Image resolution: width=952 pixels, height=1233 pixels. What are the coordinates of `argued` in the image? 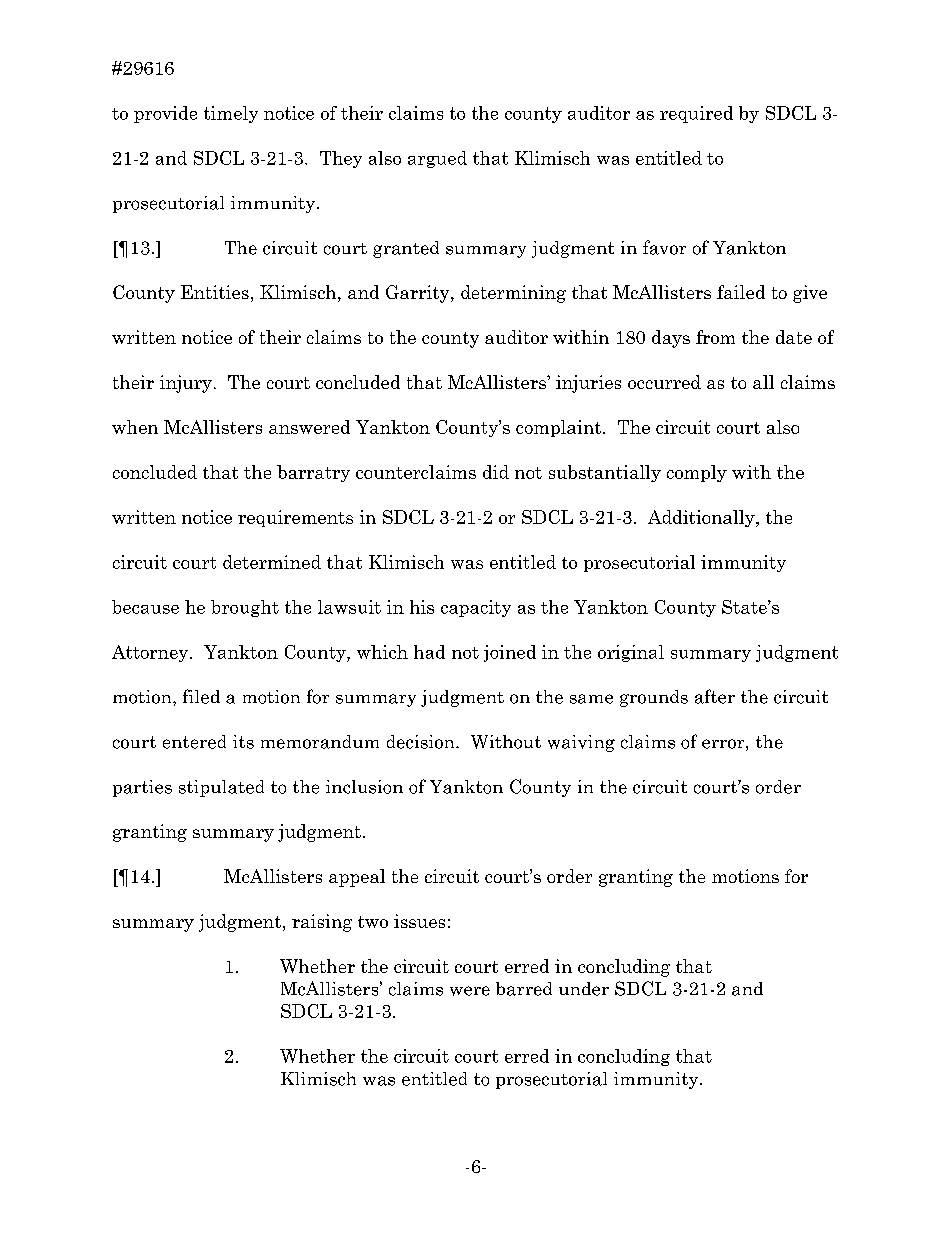 It's located at (437, 159).
